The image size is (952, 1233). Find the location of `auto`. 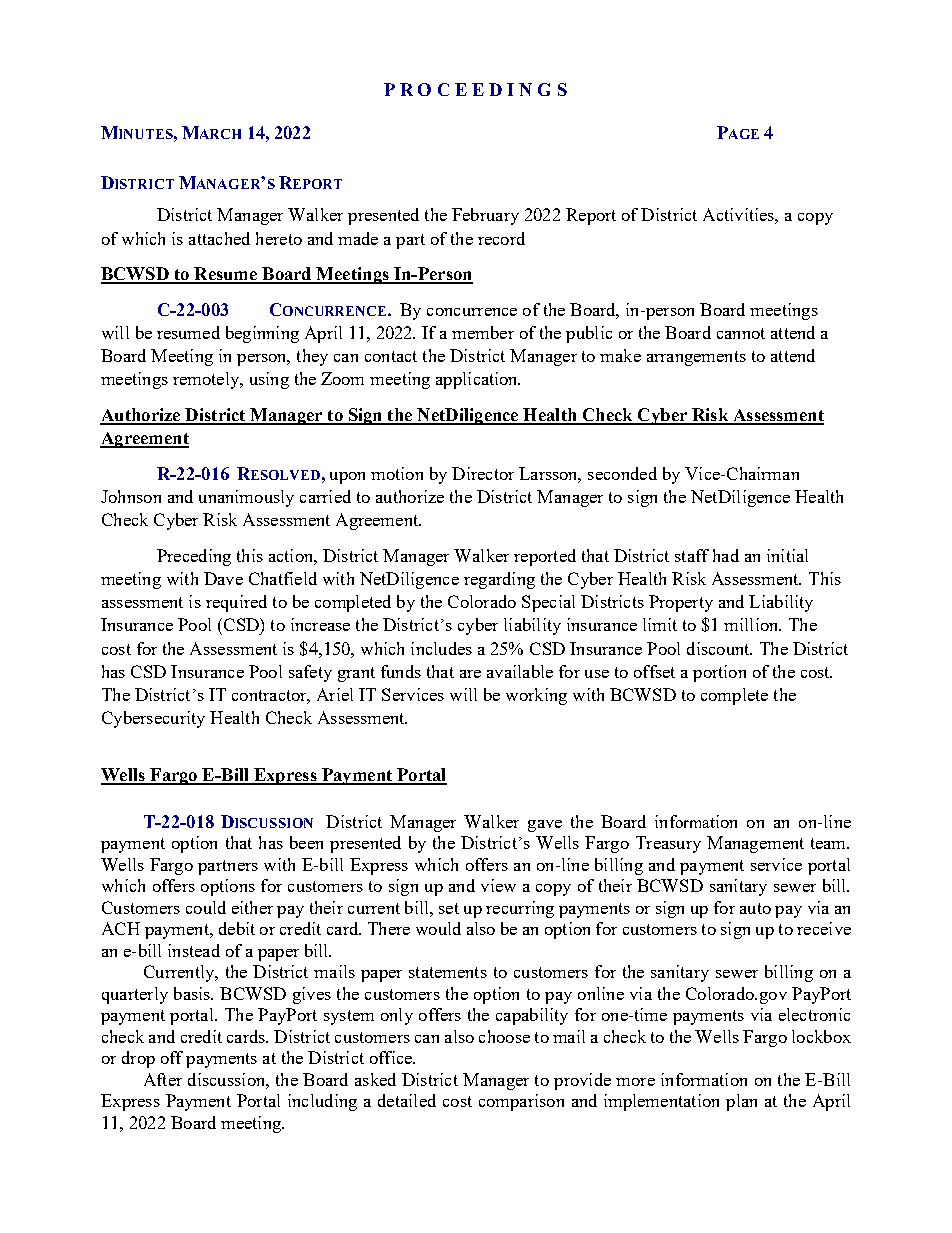

auto is located at coordinates (755, 908).
